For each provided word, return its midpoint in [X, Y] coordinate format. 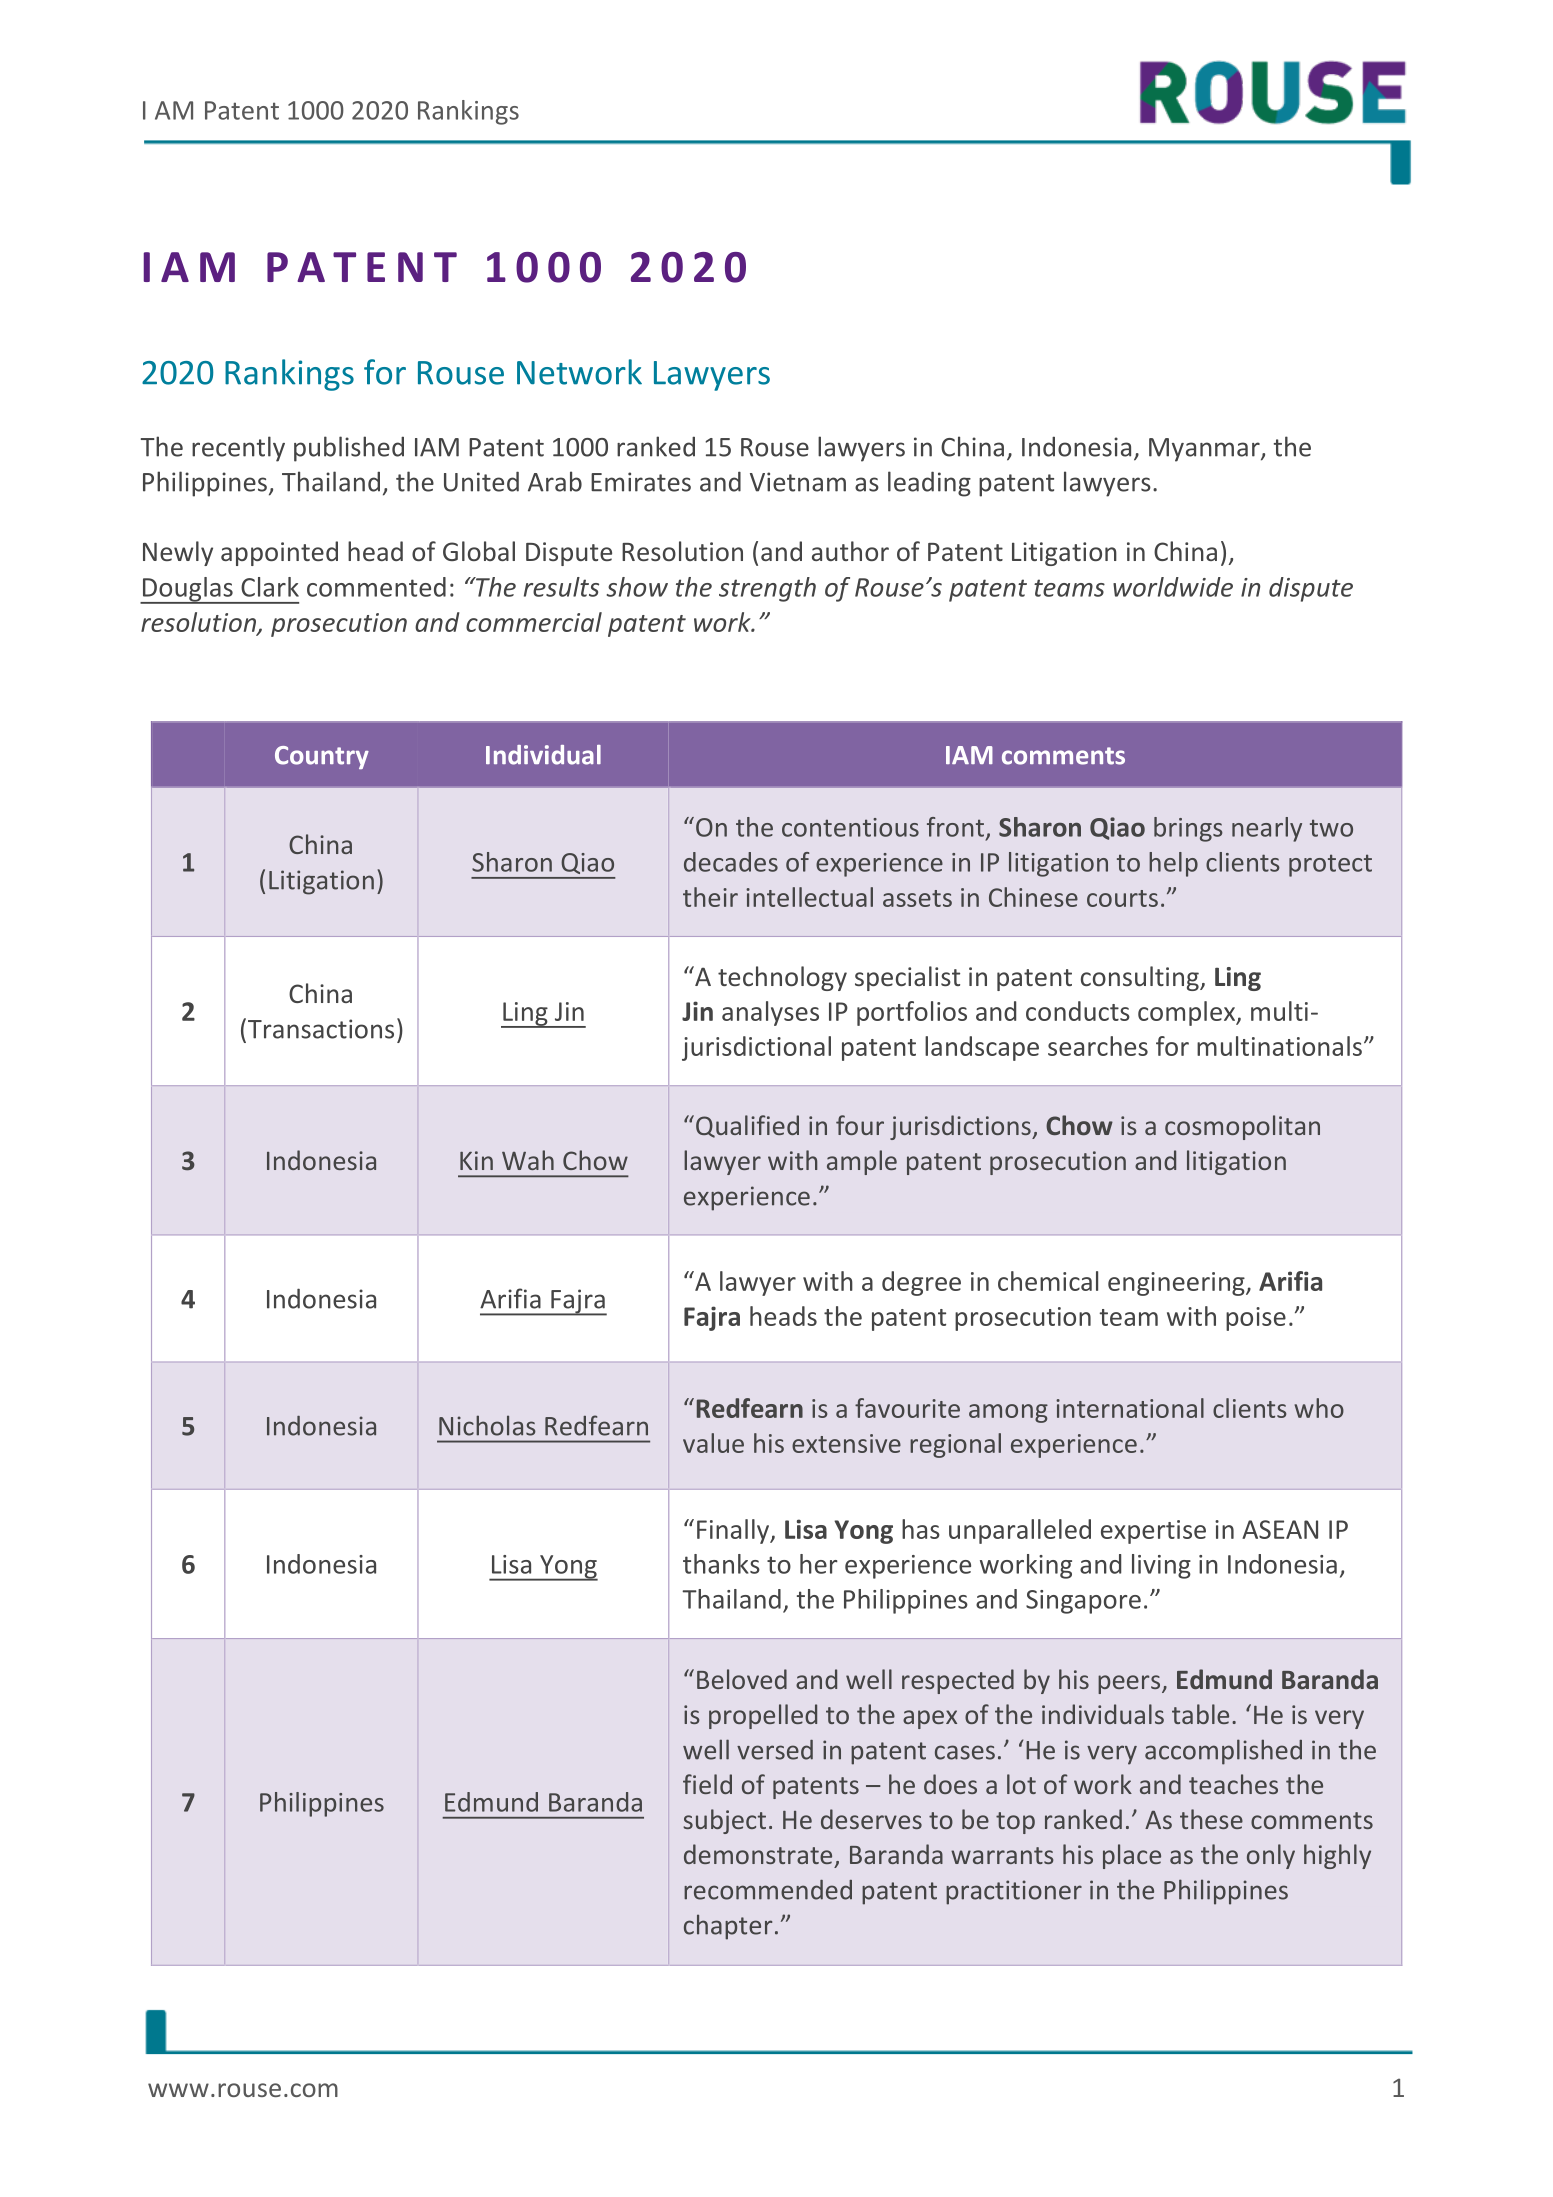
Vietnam [798, 482]
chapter [728, 1927]
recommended [768, 1890]
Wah [528, 1160]
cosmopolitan [1242, 1127]
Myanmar [1205, 450]
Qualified [747, 1126]
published [349, 449]
